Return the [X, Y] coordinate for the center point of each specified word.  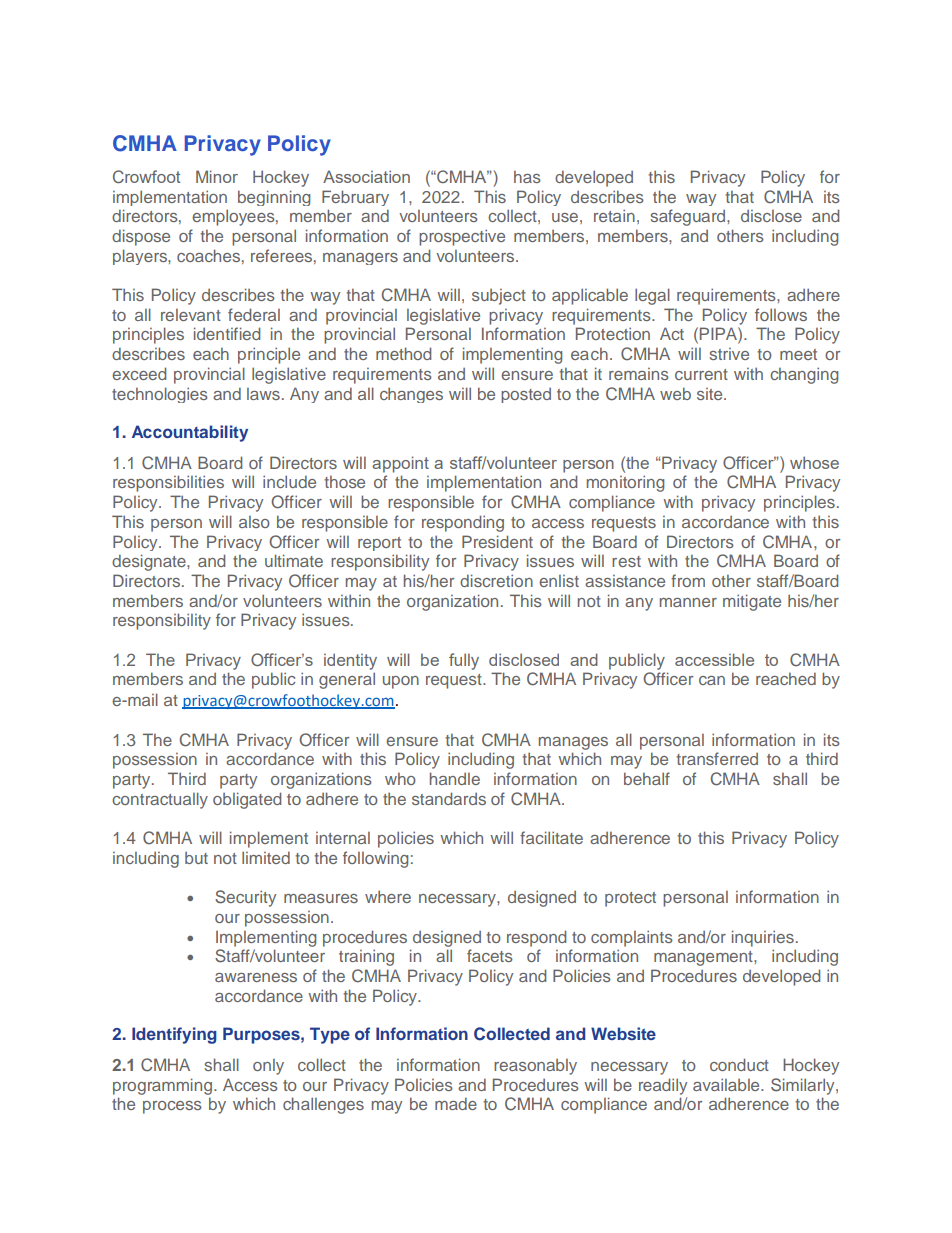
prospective [462, 237]
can [712, 680]
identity [350, 661]
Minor [217, 176]
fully [464, 661]
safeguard [689, 217]
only [268, 1067]
